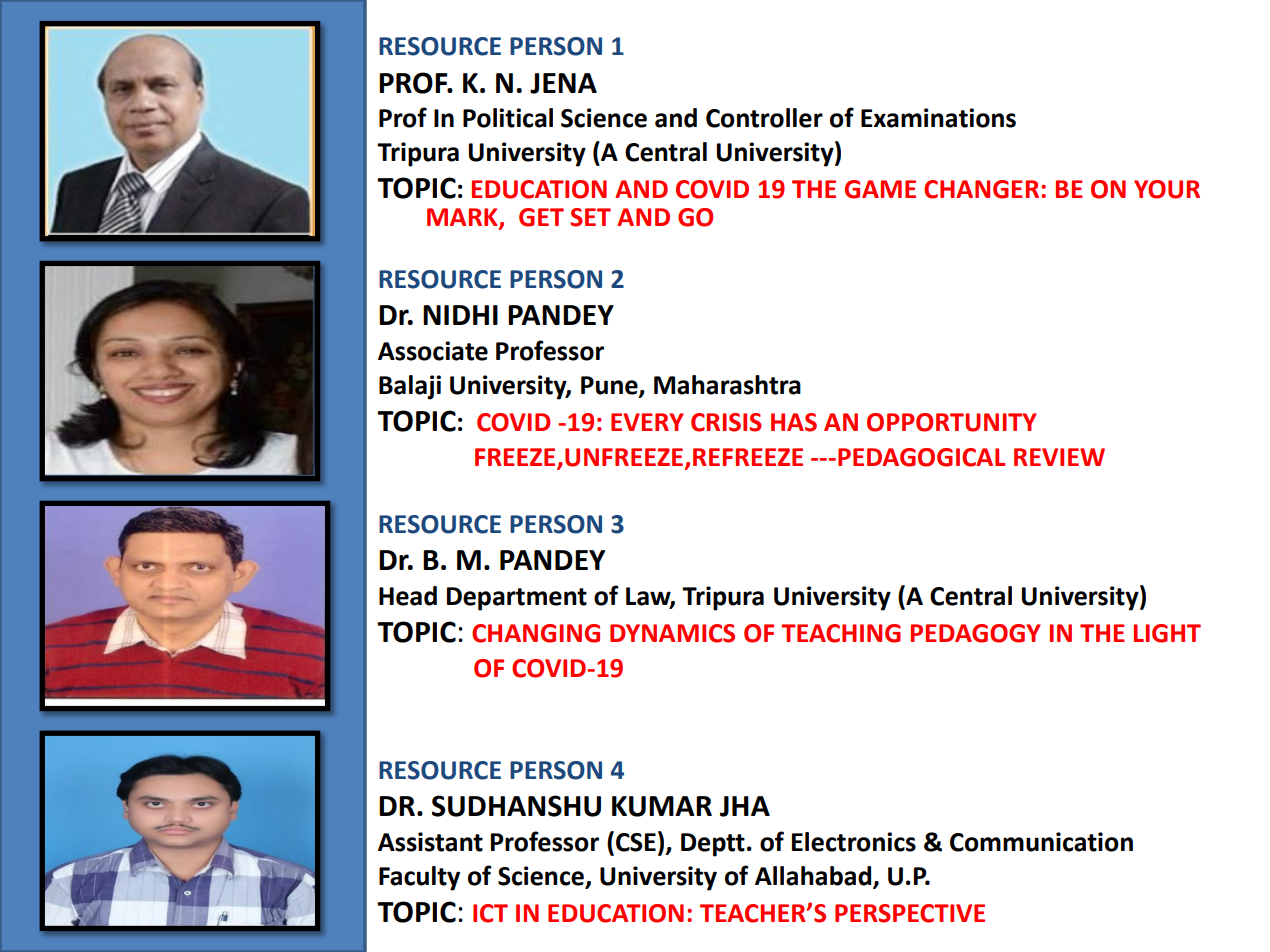  I want to click on REVIEW, so click(1059, 457).
